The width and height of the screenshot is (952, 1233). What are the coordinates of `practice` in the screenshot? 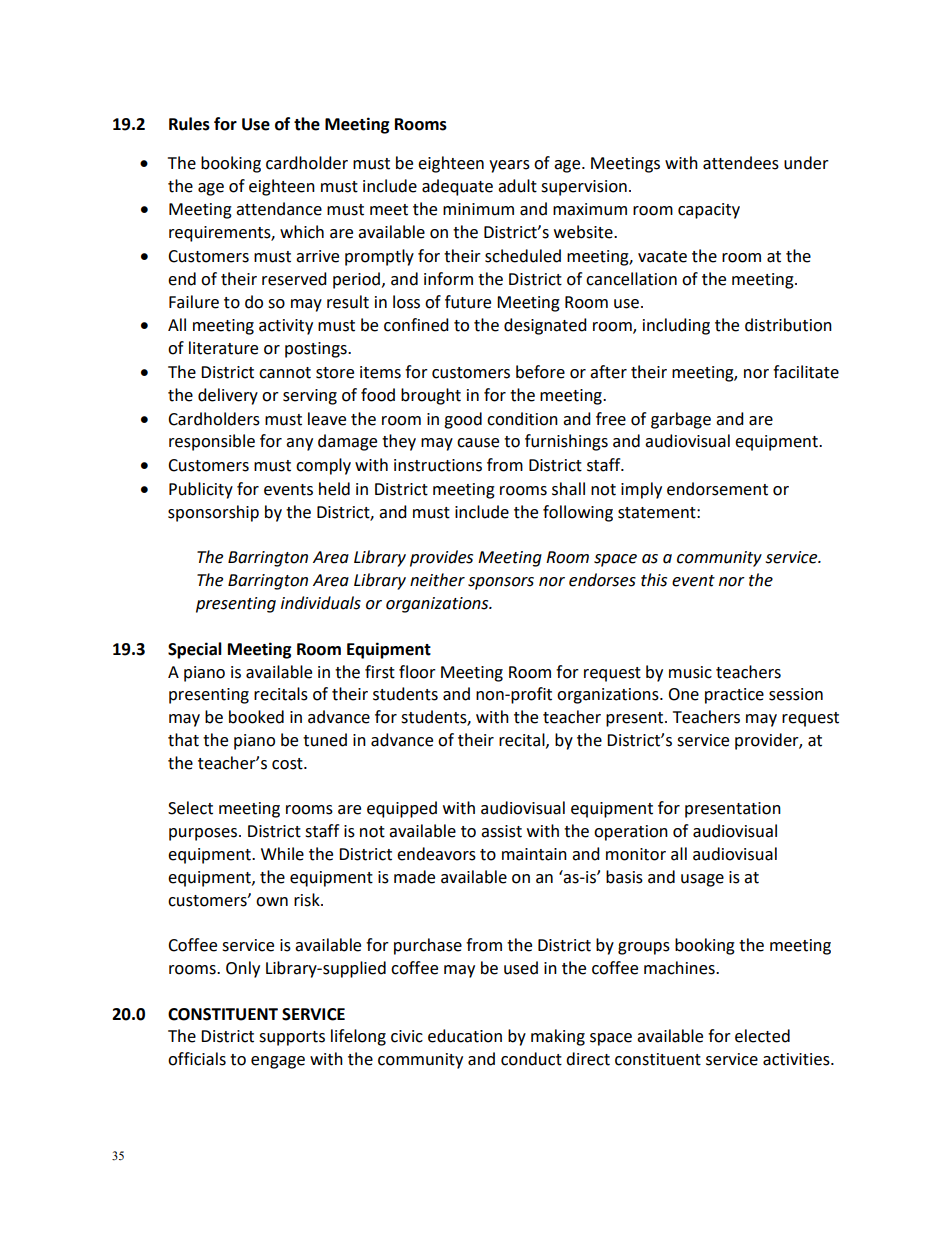 It's located at (734, 696).
